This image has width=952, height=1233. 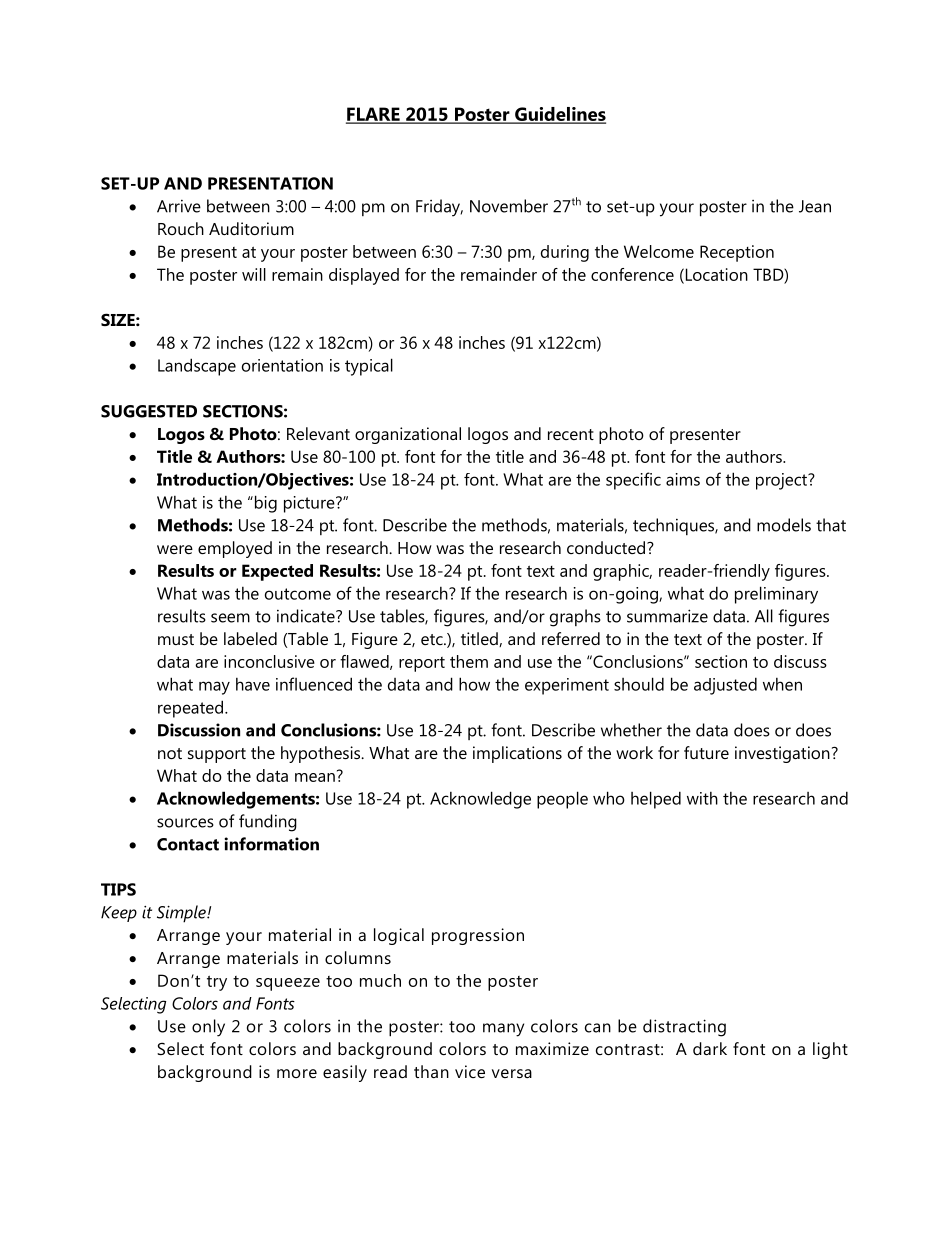 I want to click on project, so click(x=782, y=481).
